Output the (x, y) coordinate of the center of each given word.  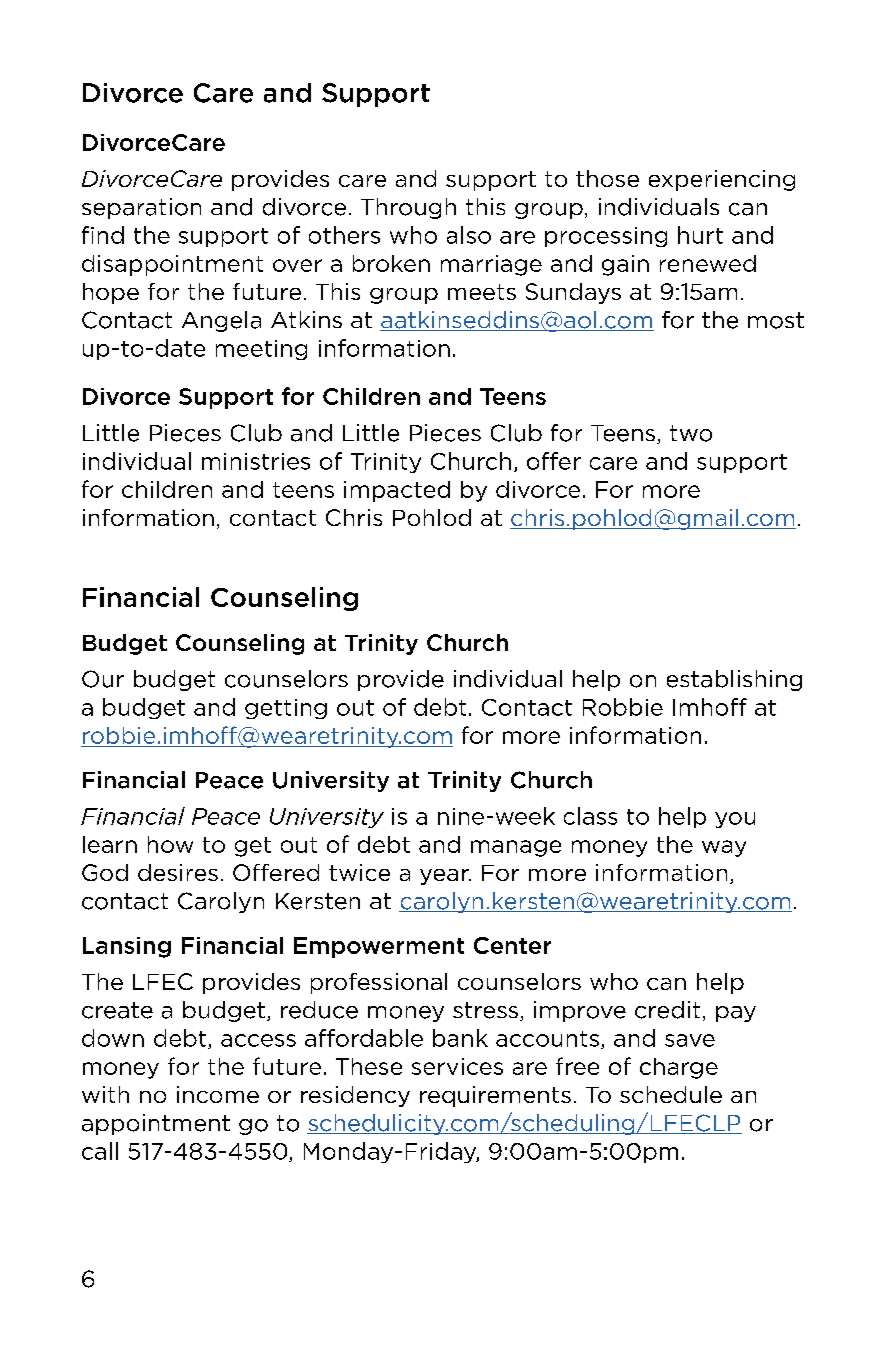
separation (141, 208)
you (735, 820)
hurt (700, 235)
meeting (261, 350)
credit (667, 1010)
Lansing (127, 947)
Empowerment (379, 947)
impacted (397, 491)
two (691, 433)
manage (516, 848)
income (218, 1094)
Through (408, 208)
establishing (734, 680)
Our (103, 679)
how (170, 844)
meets (482, 292)
